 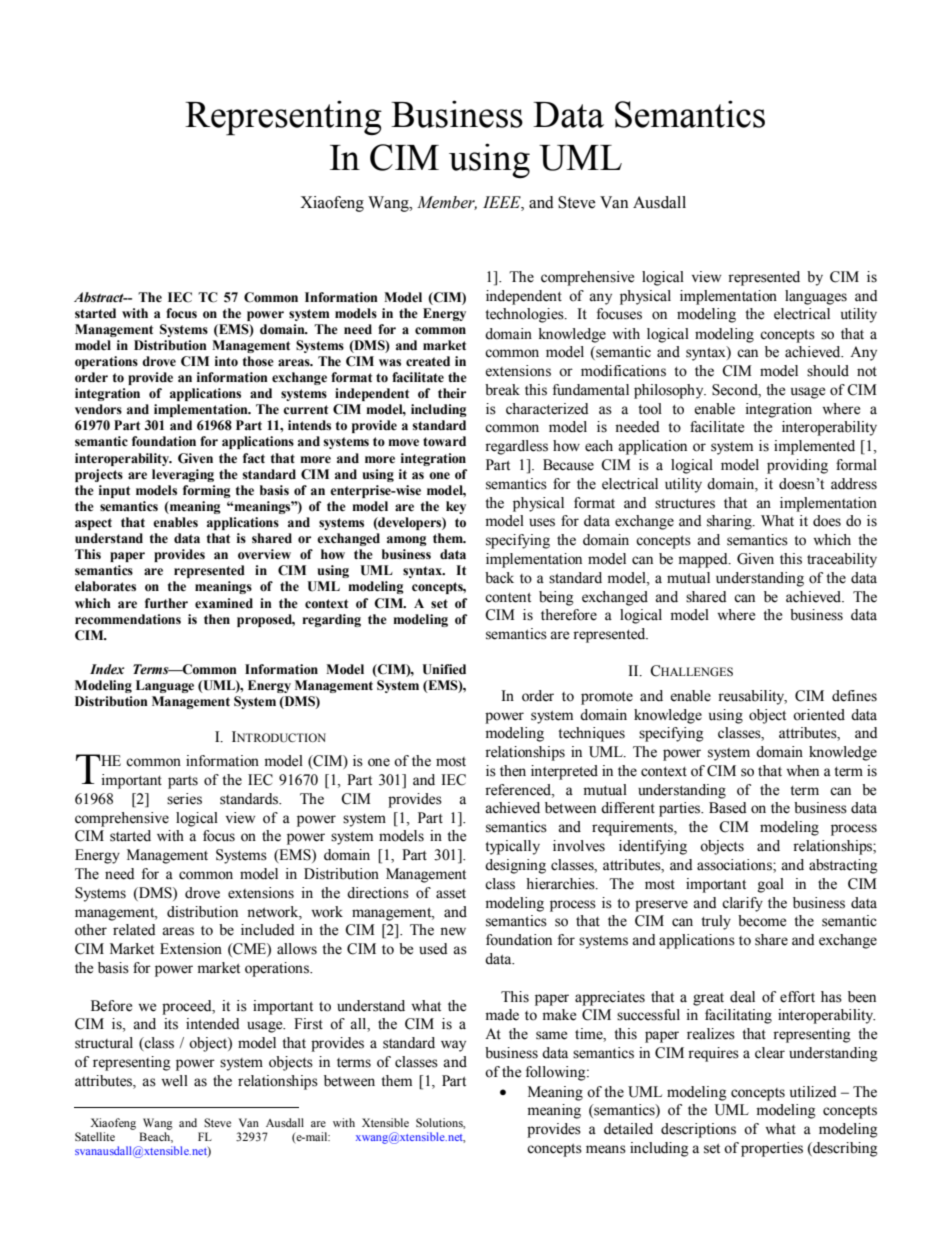 I want to click on oriented, so click(x=819, y=715).
